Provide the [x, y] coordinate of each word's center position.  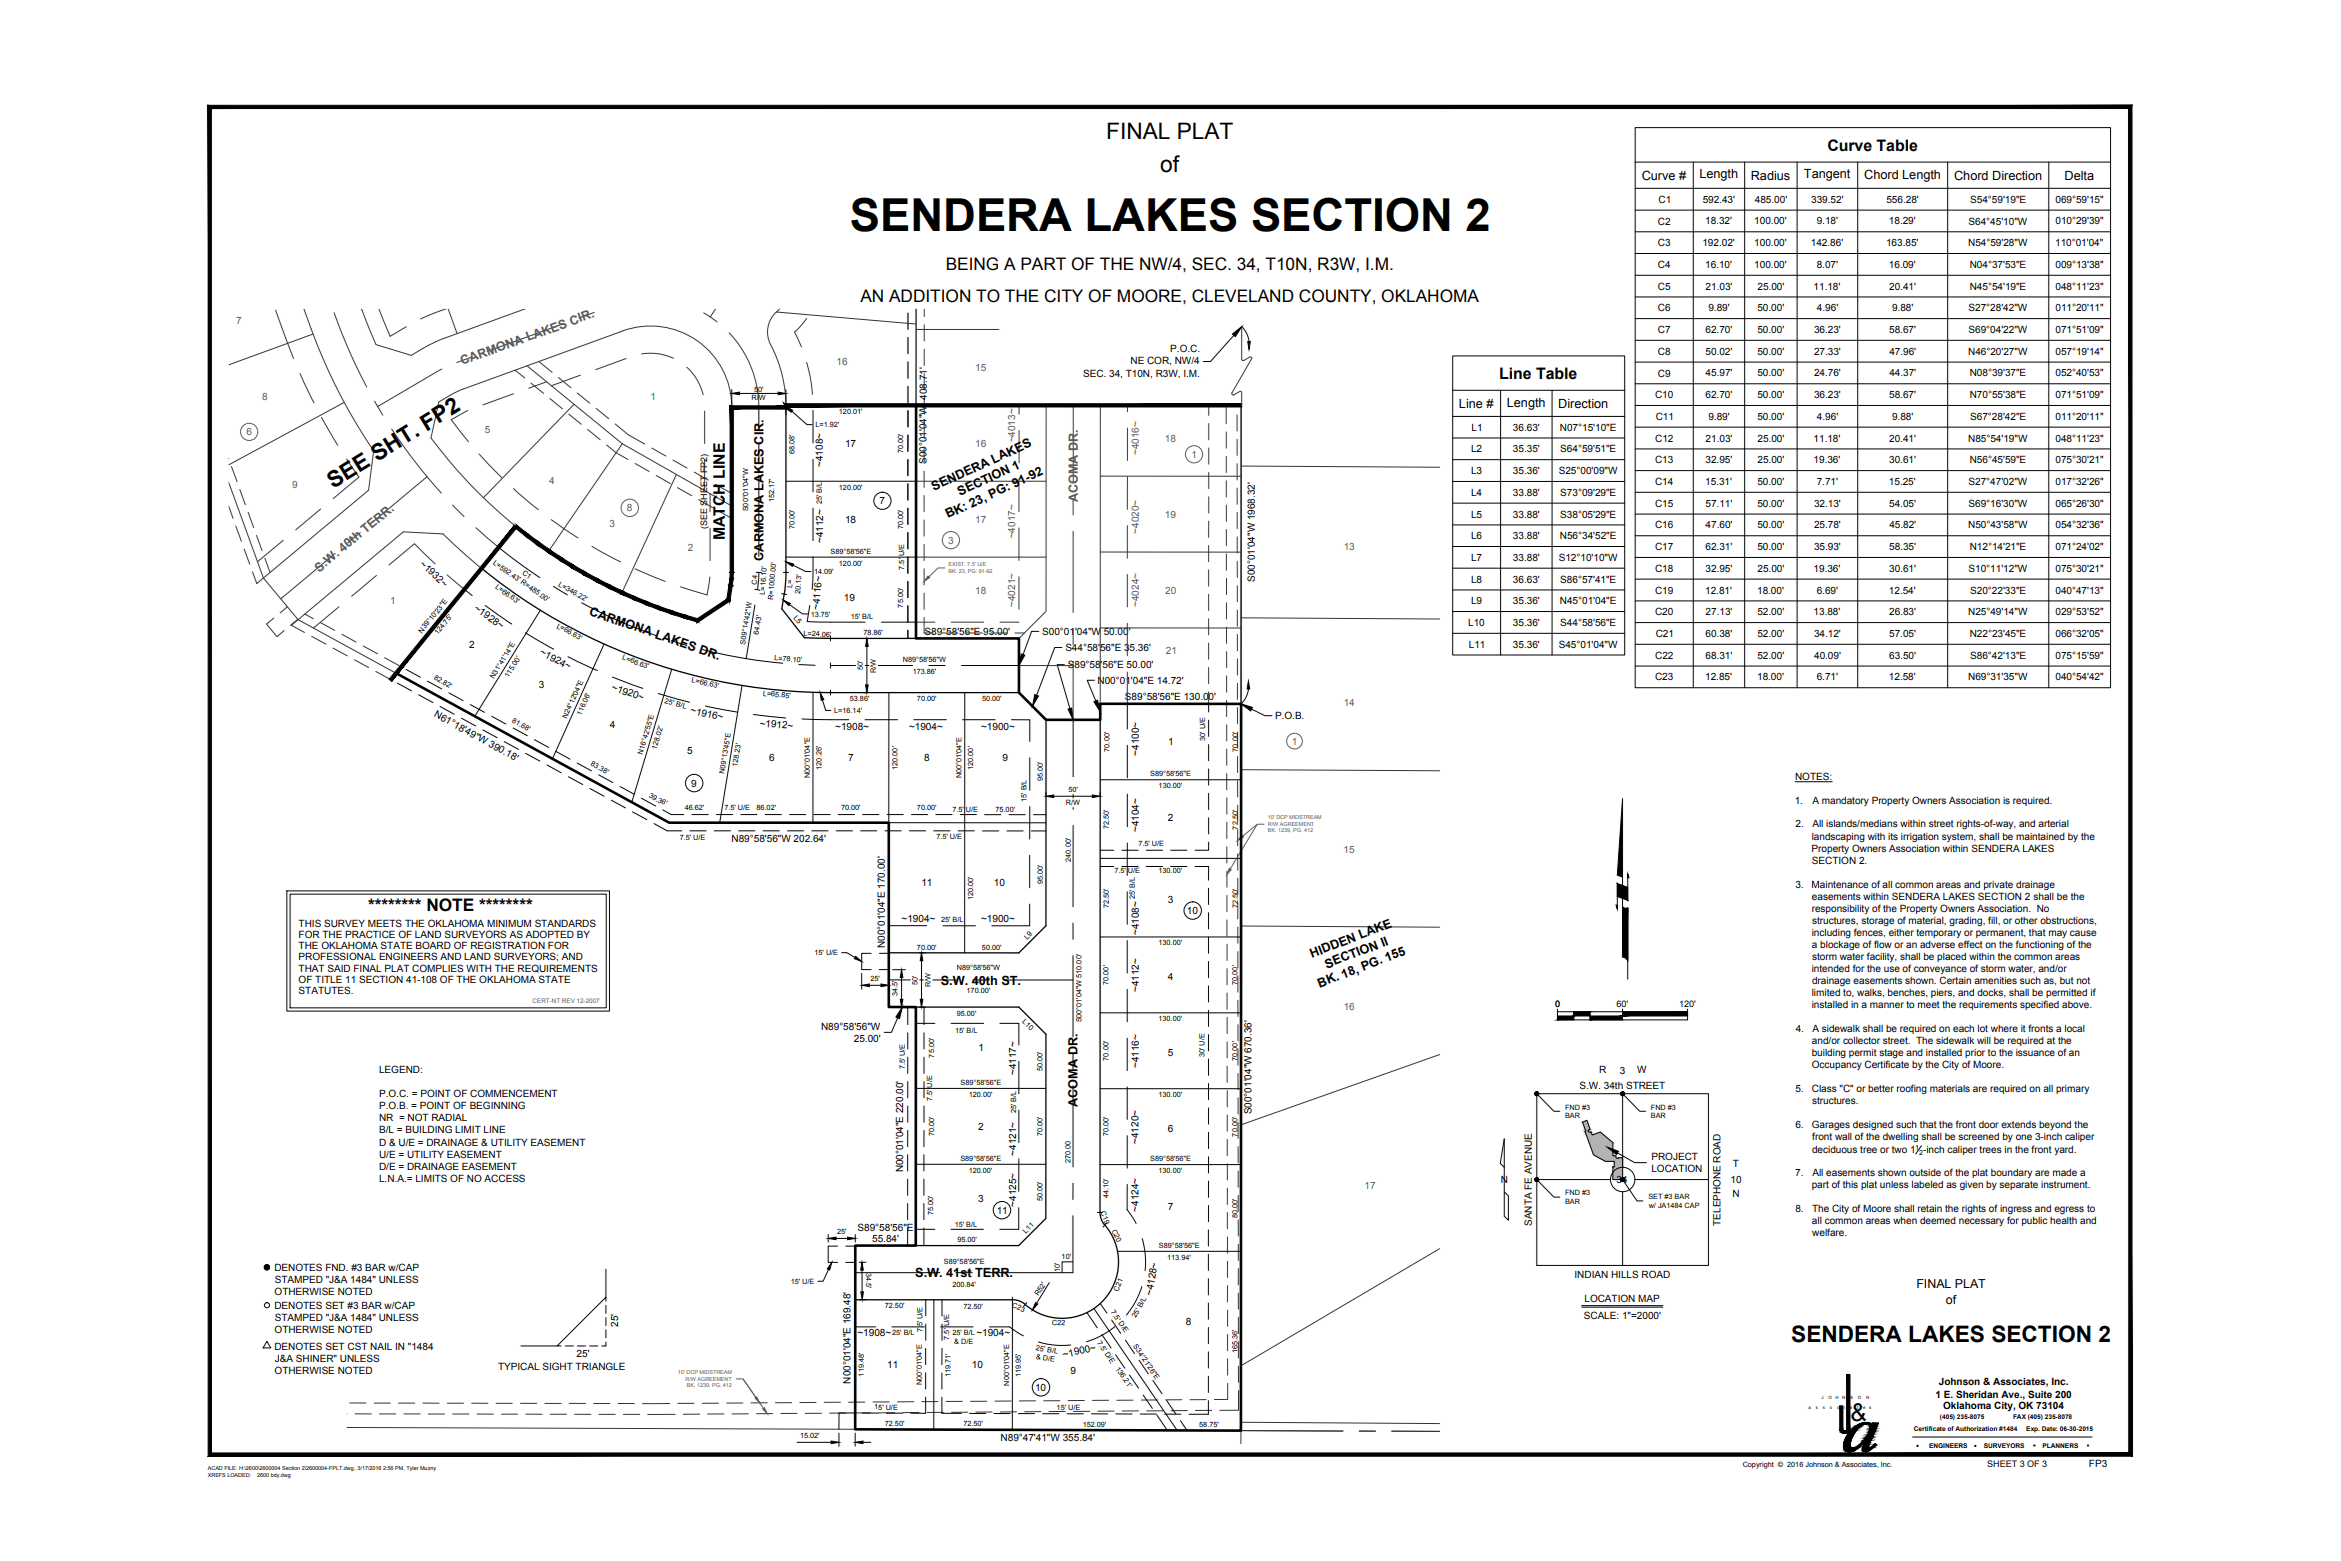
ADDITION [929, 296]
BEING [972, 264]
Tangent [1827, 175]
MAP [1649, 1298]
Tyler [412, 1468]
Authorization [1976, 1428]
